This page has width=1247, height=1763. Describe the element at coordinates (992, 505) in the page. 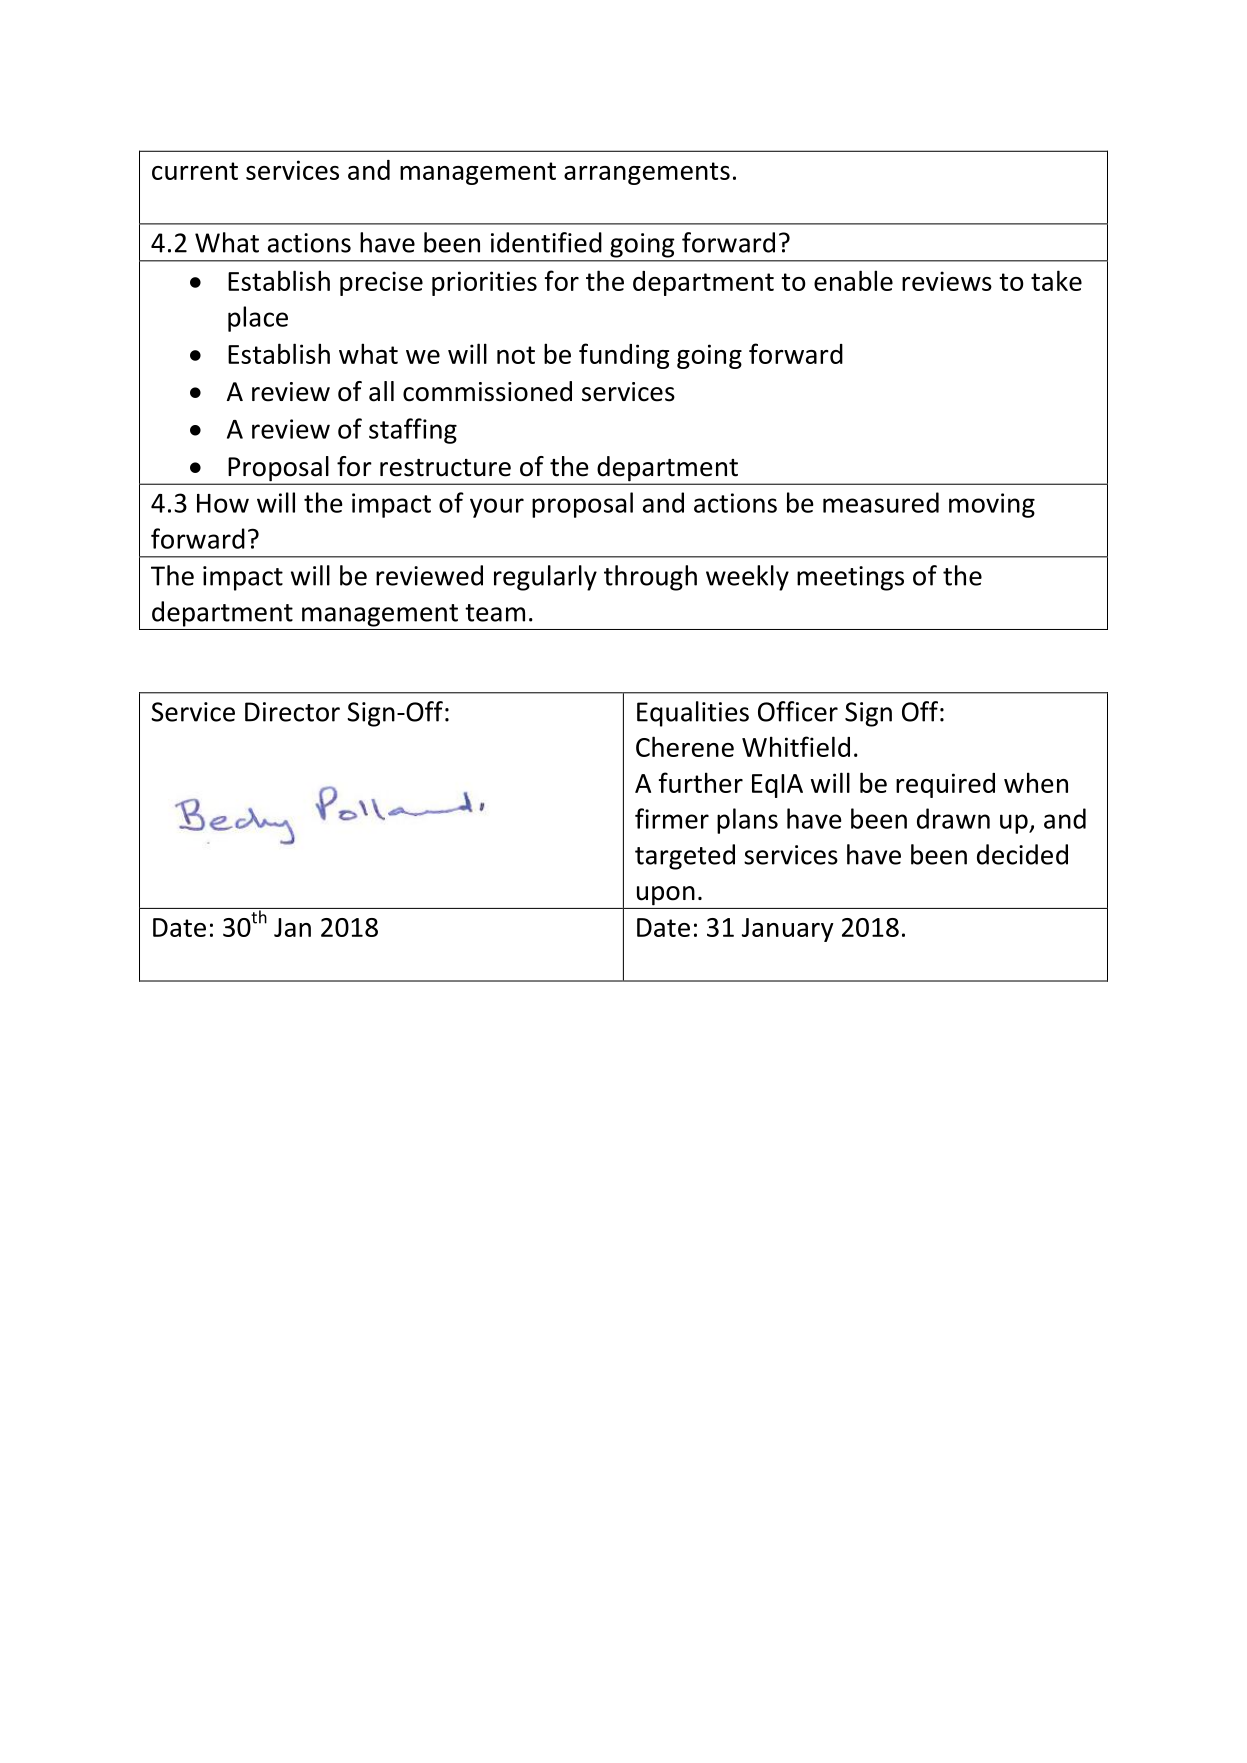

I see `moving` at that location.
